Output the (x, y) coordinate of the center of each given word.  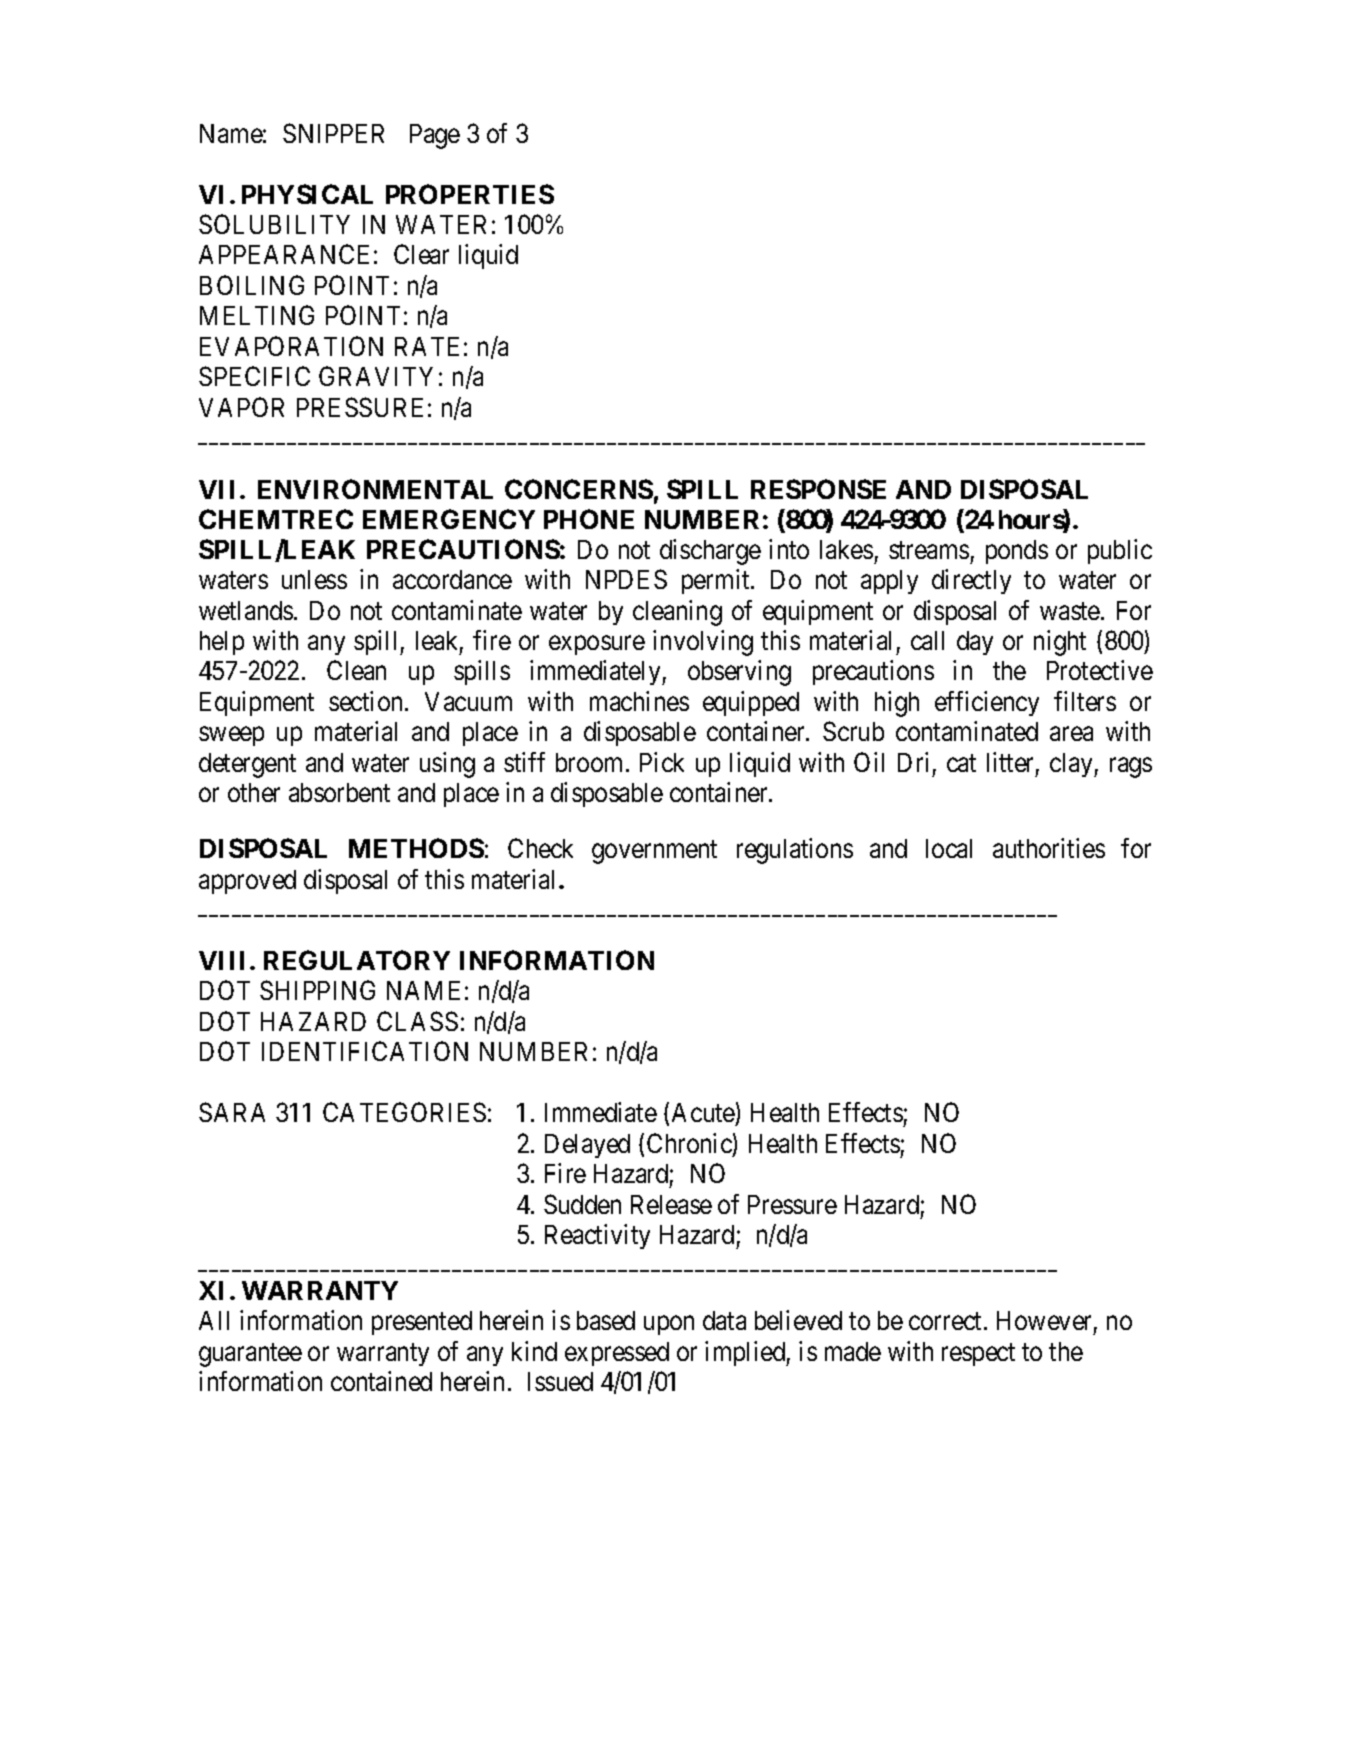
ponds (1017, 552)
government (654, 852)
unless (314, 579)
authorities (1049, 848)
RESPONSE (818, 489)
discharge (710, 552)
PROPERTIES (470, 194)
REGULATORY (357, 960)
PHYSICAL (307, 194)
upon (669, 1325)
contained (381, 1381)
